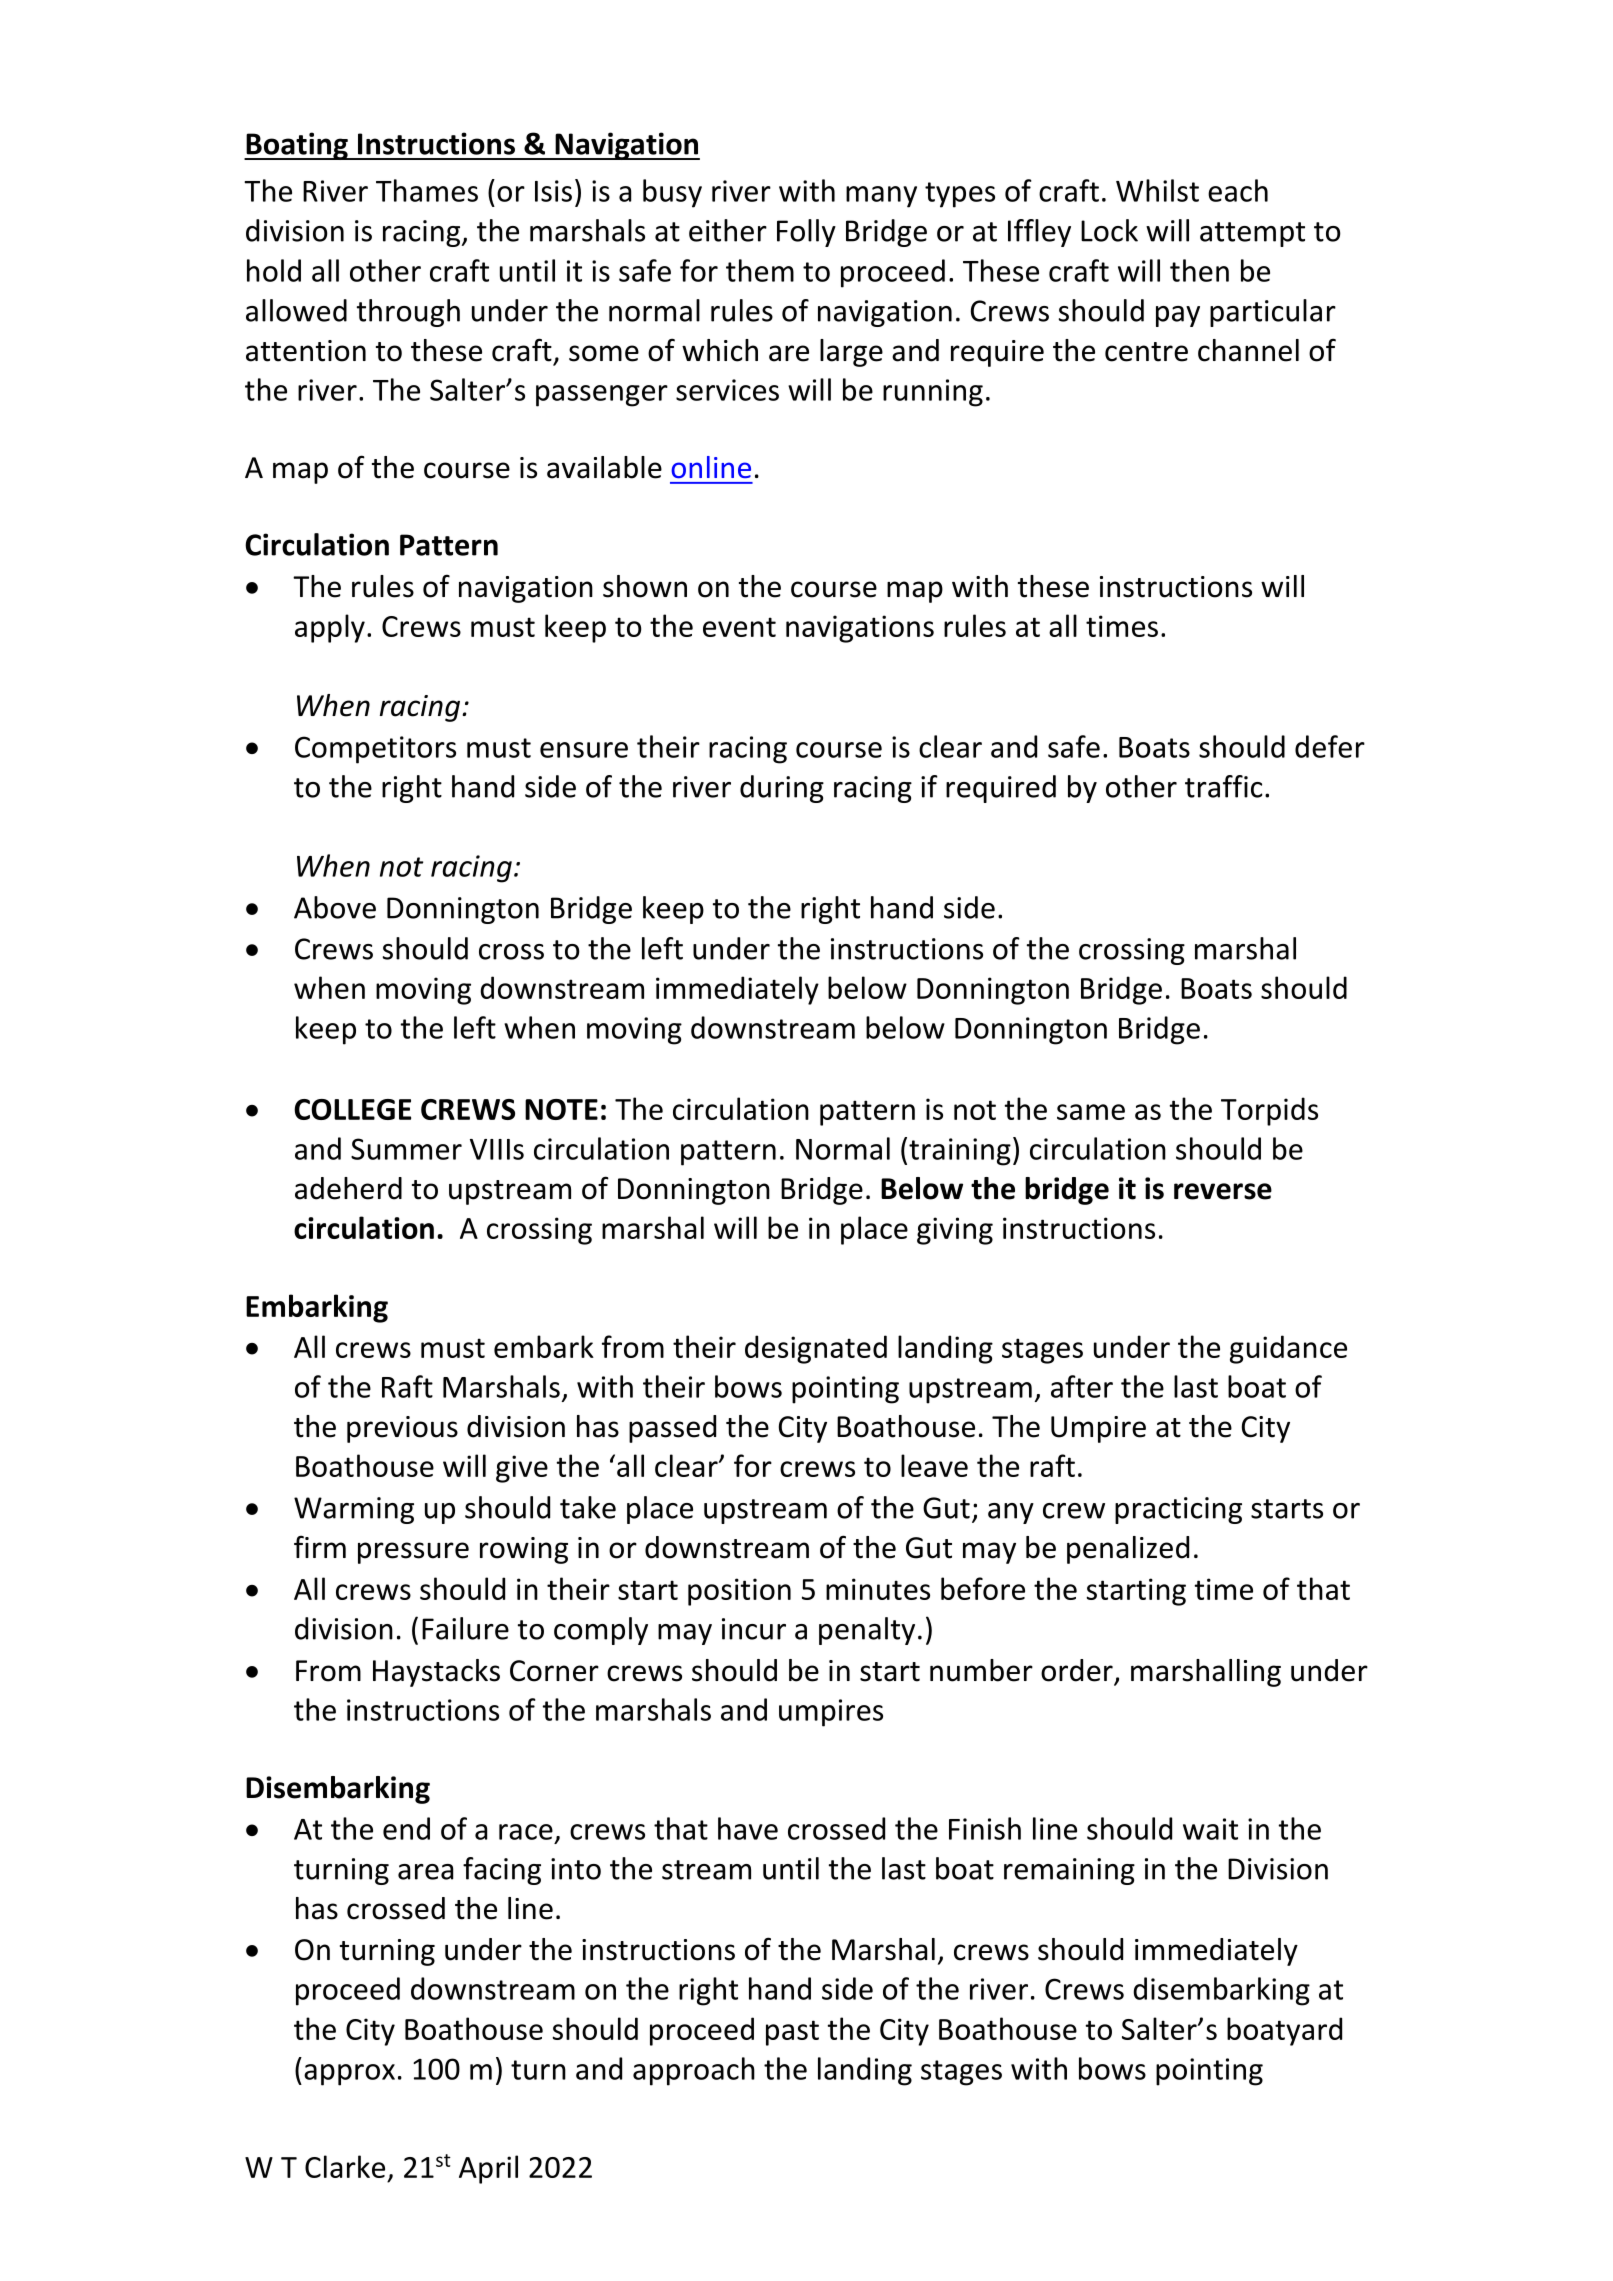 Image resolution: width=1613 pixels, height=2281 pixels. I want to click on approx, so click(349, 2075).
